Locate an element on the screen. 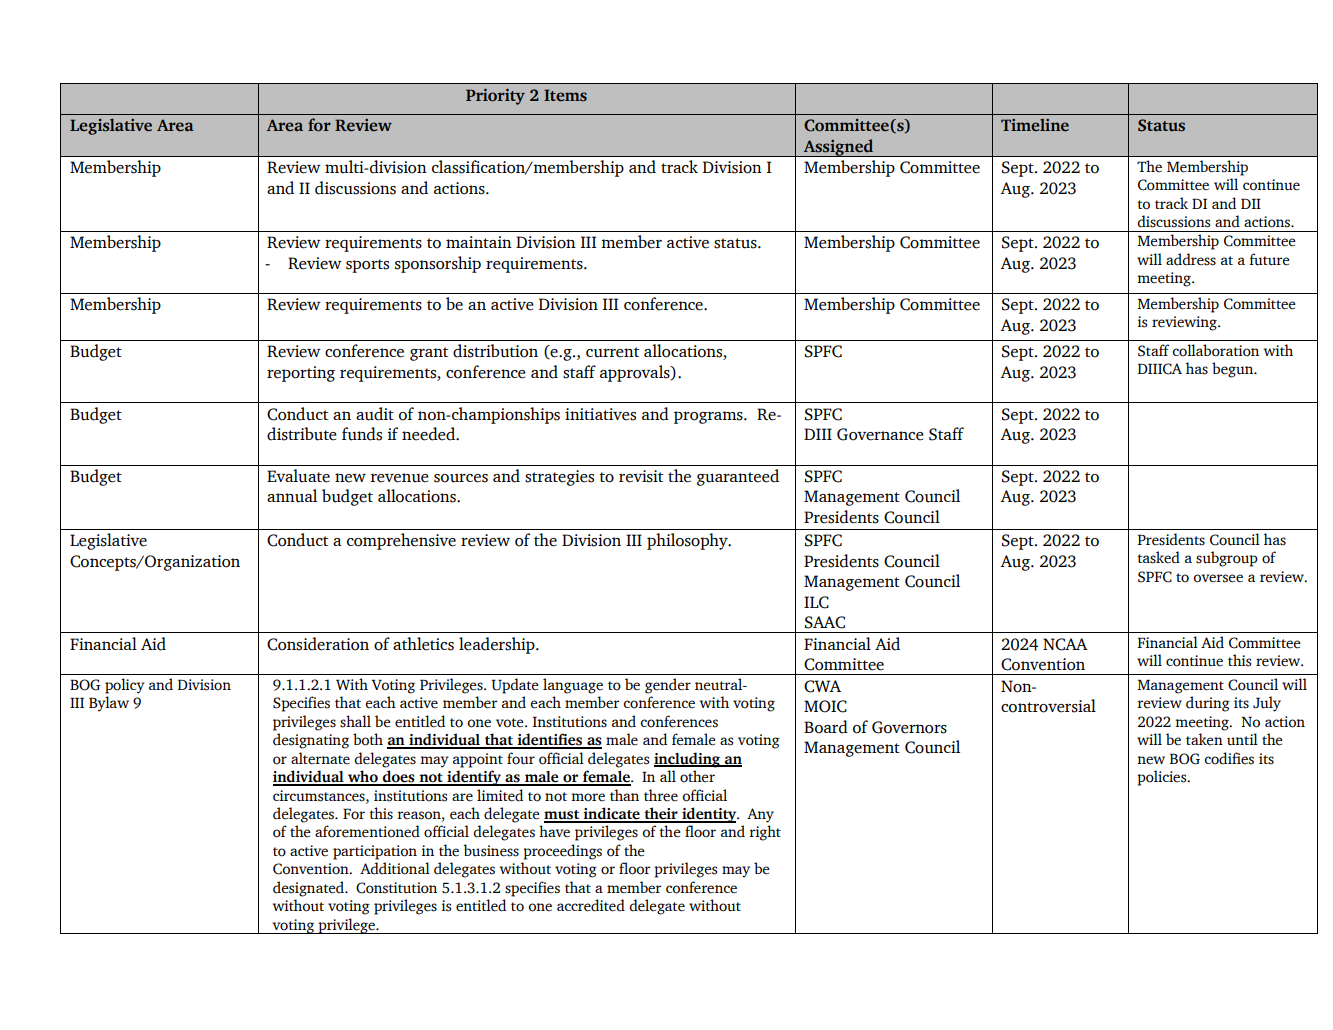  policies is located at coordinates (1163, 778).
